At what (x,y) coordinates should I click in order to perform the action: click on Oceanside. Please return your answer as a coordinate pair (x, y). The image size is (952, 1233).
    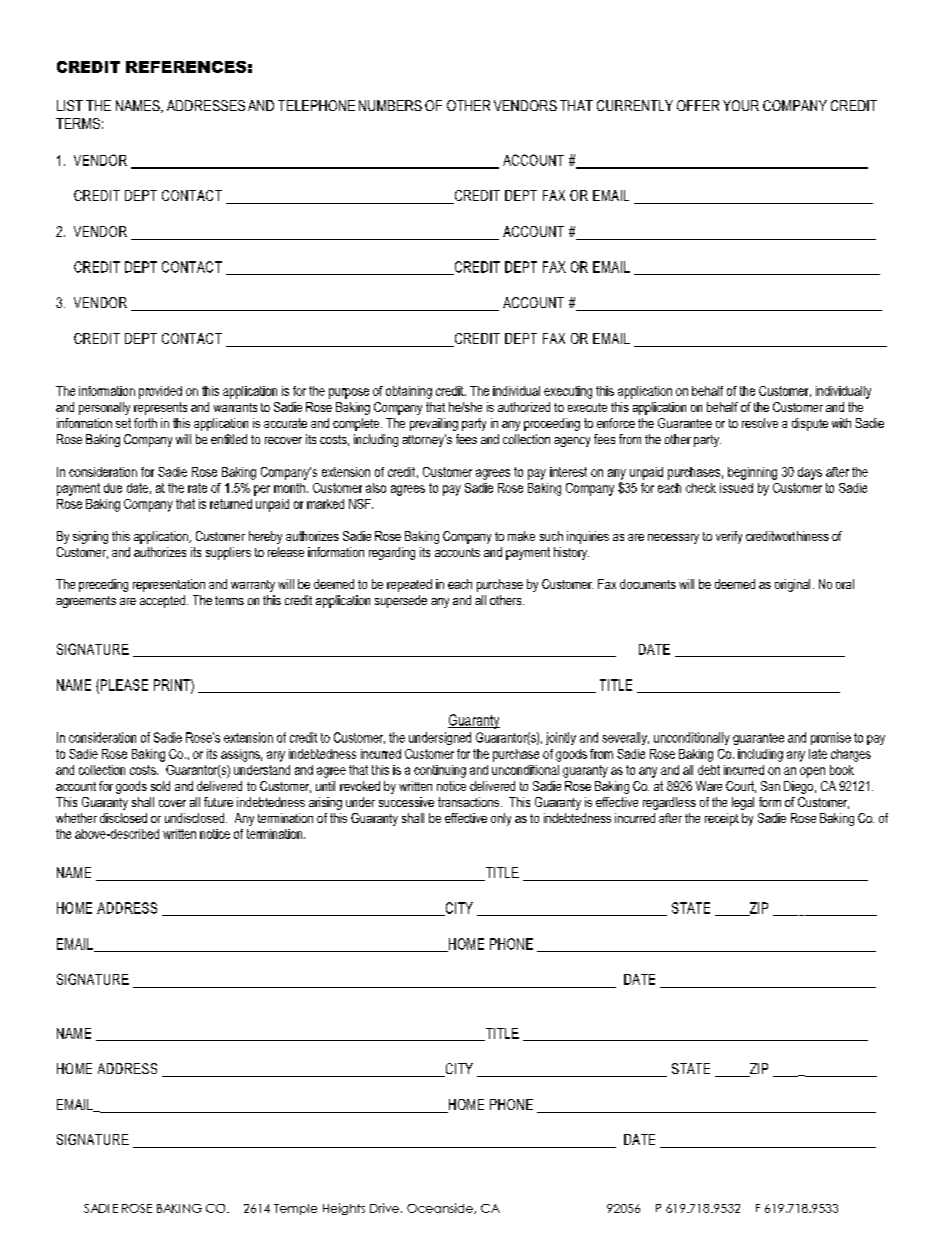
    Looking at the image, I should click on (441, 1208).
